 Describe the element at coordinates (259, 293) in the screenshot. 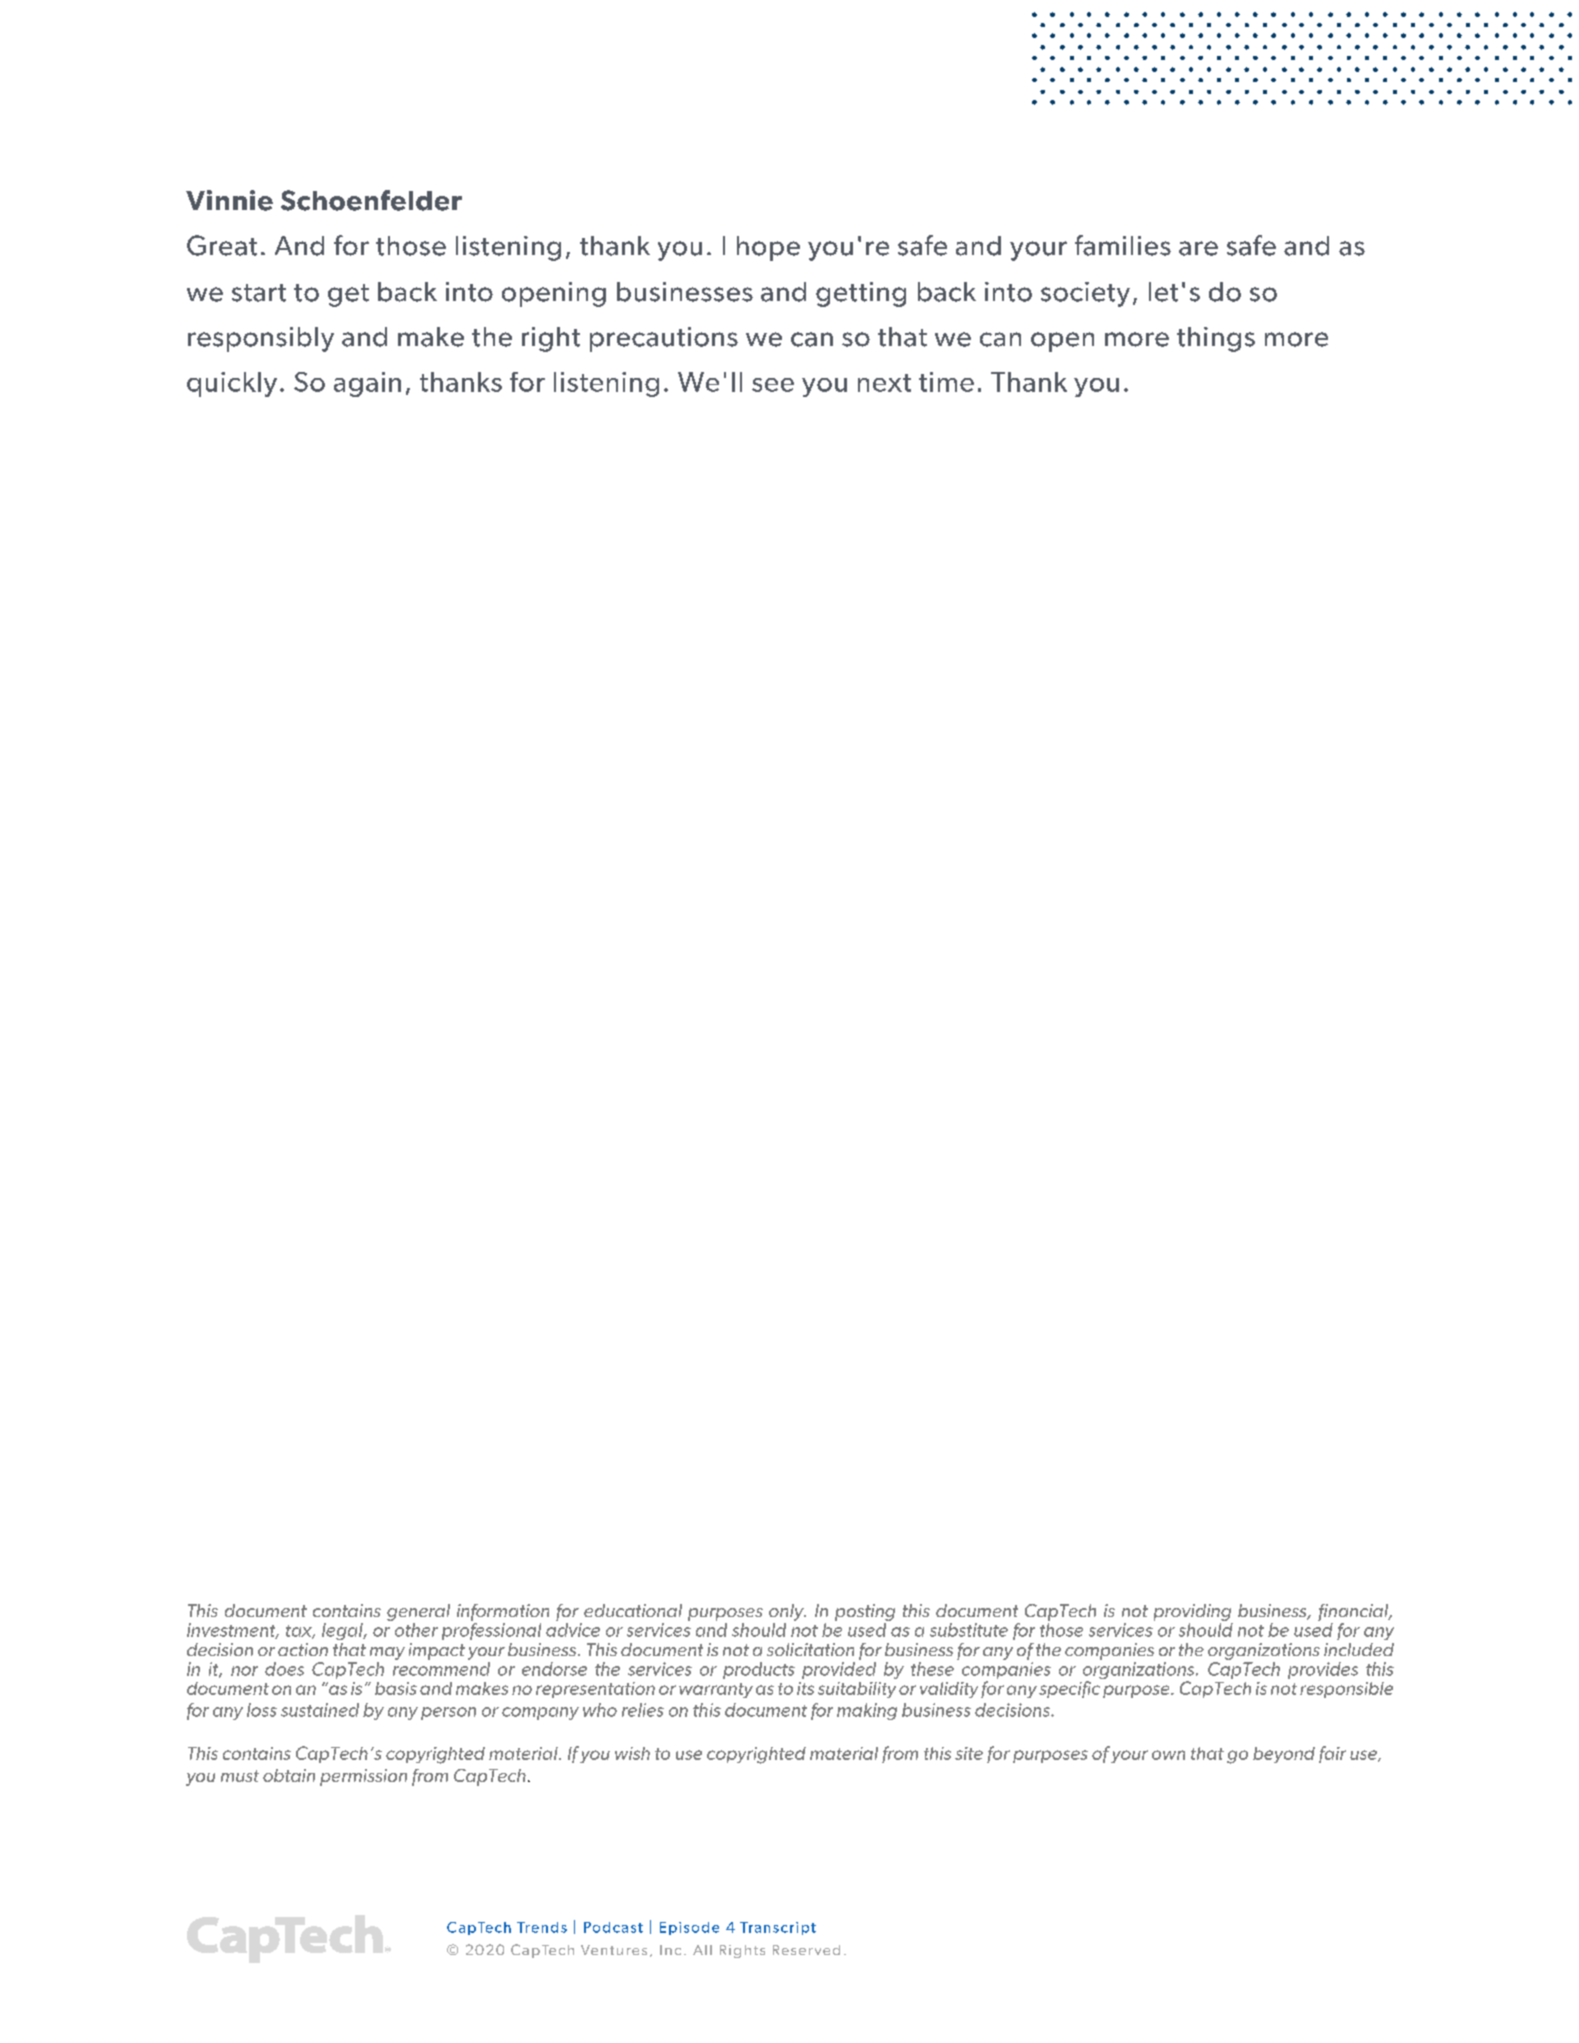

I see `start` at that location.
